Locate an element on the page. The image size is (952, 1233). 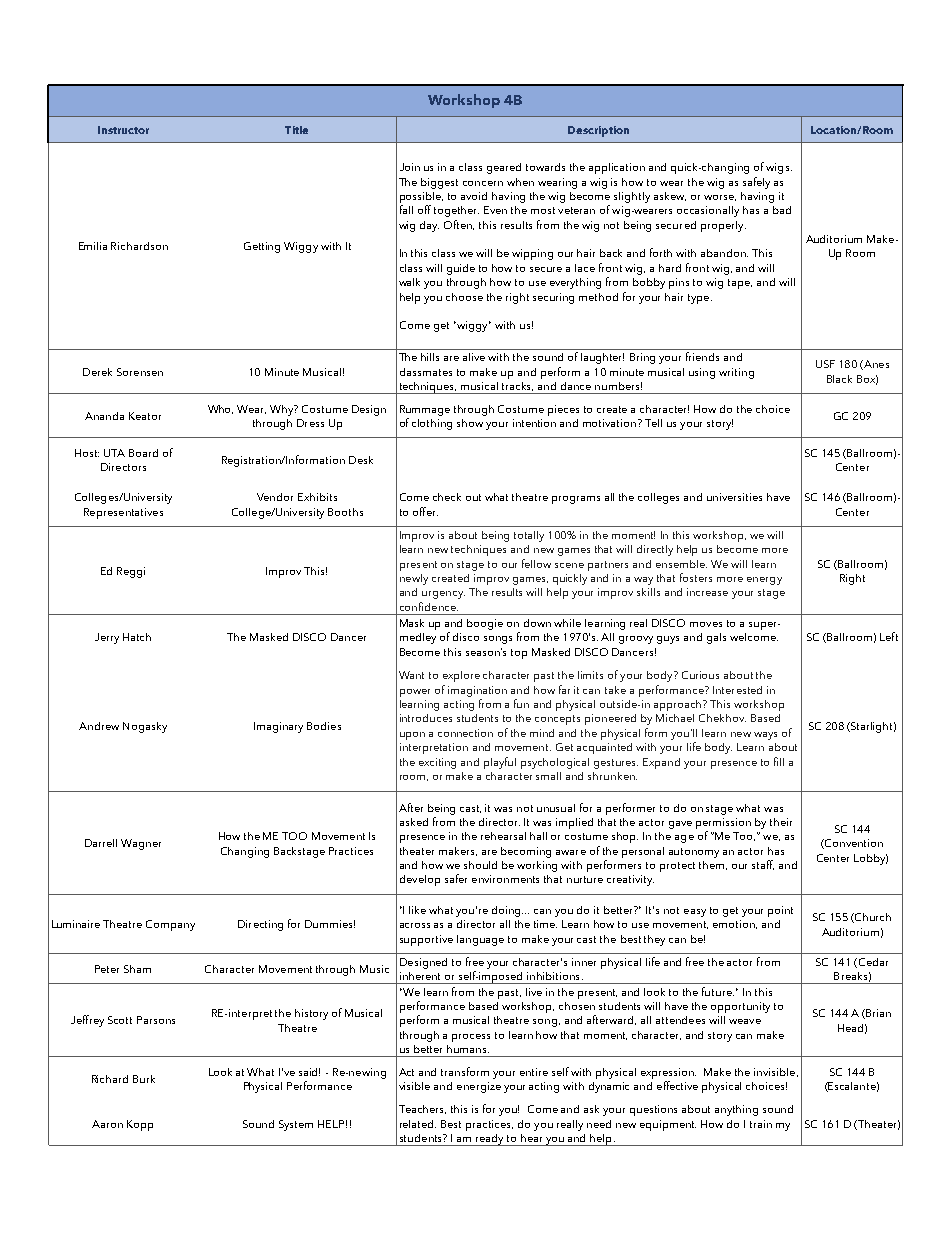
energy is located at coordinates (764, 581).
